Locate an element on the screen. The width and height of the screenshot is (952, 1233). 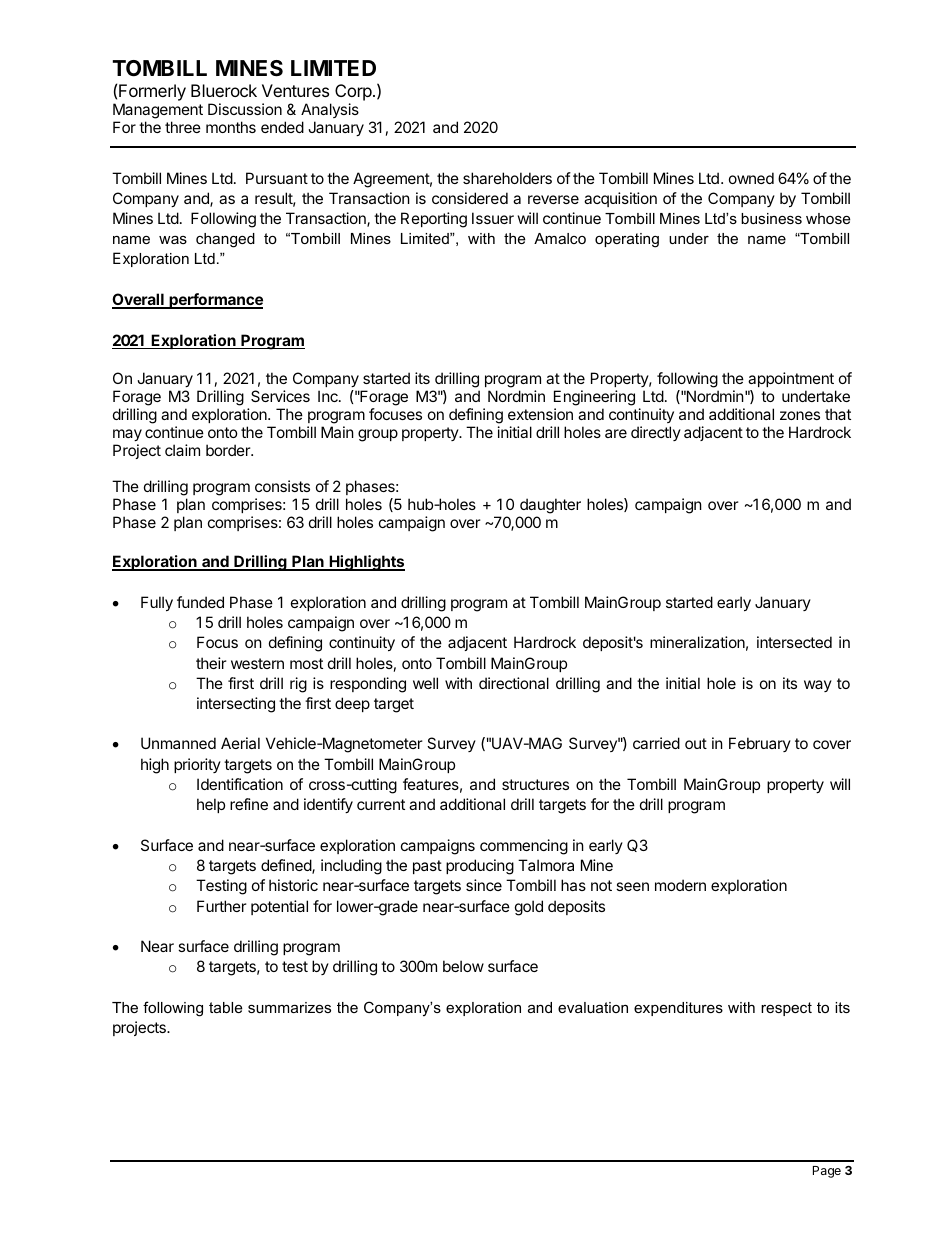
extension is located at coordinates (540, 414).
